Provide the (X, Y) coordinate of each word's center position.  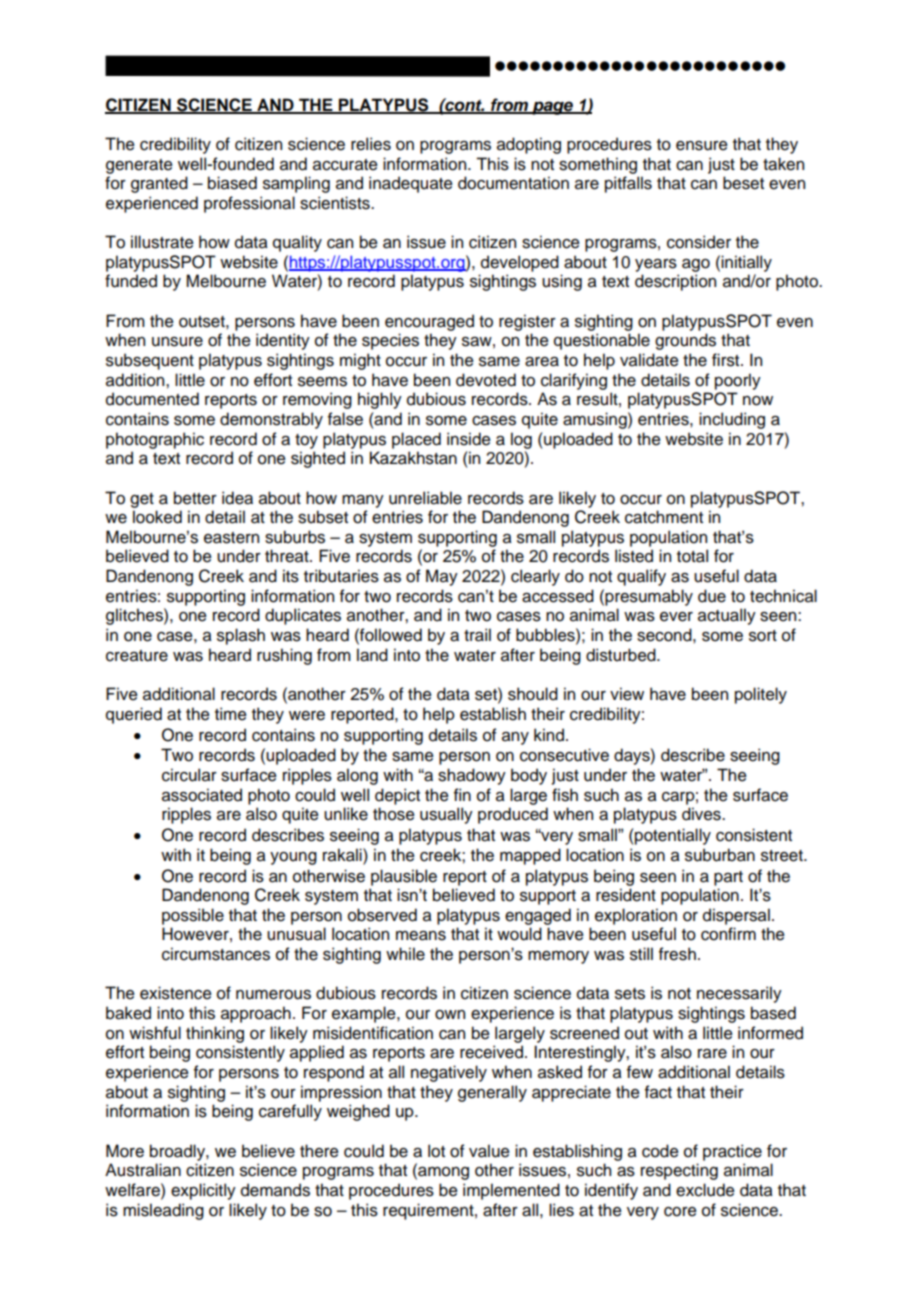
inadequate (411, 184)
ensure (702, 146)
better (195, 498)
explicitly (203, 1191)
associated (202, 795)
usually (446, 815)
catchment (664, 517)
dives (702, 814)
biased (232, 183)
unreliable (425, 498)
